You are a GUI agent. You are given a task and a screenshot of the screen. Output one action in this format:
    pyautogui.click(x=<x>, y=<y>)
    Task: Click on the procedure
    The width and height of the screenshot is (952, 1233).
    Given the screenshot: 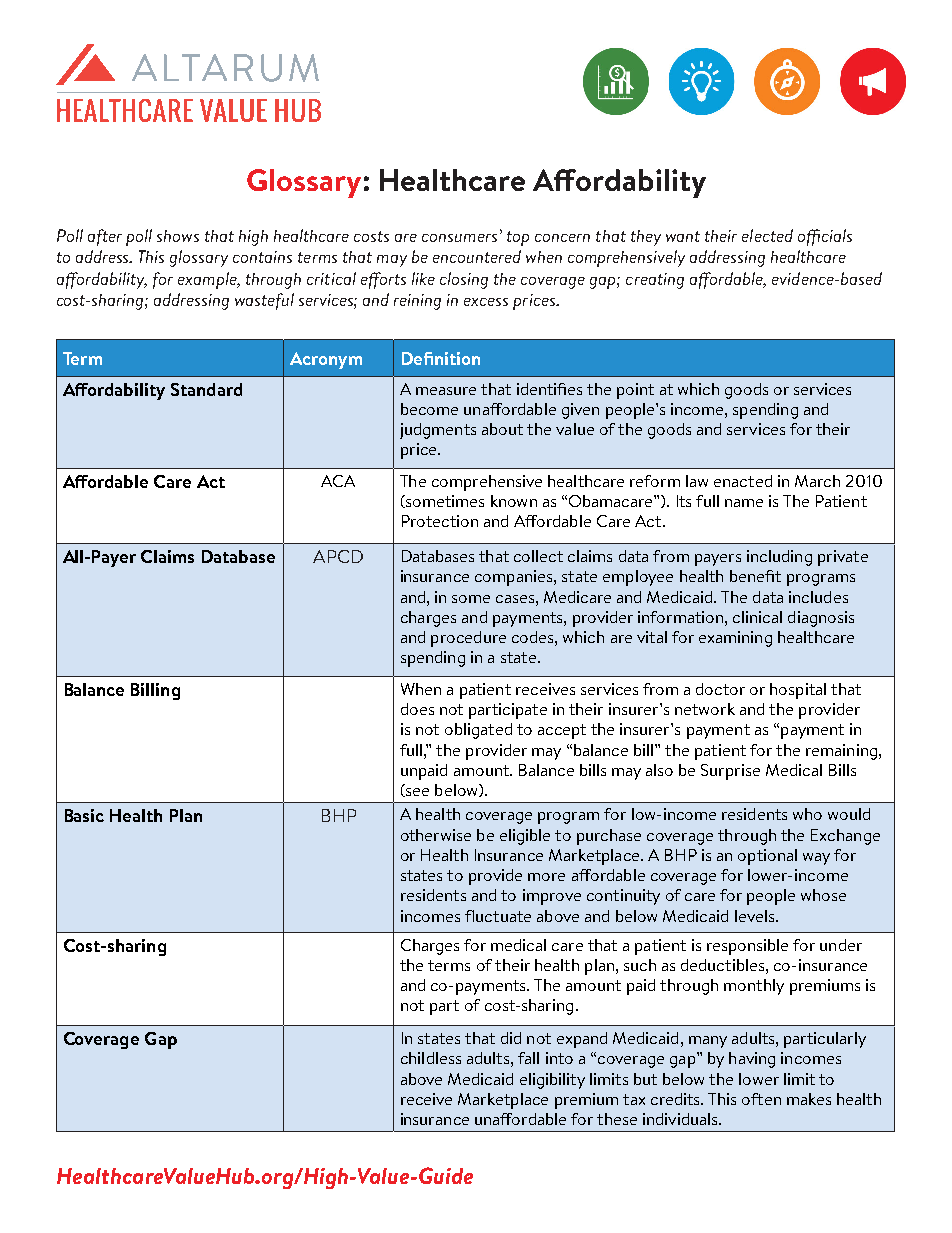 What is the action you would take?
    pyautogui.click(x=468, y=639)
